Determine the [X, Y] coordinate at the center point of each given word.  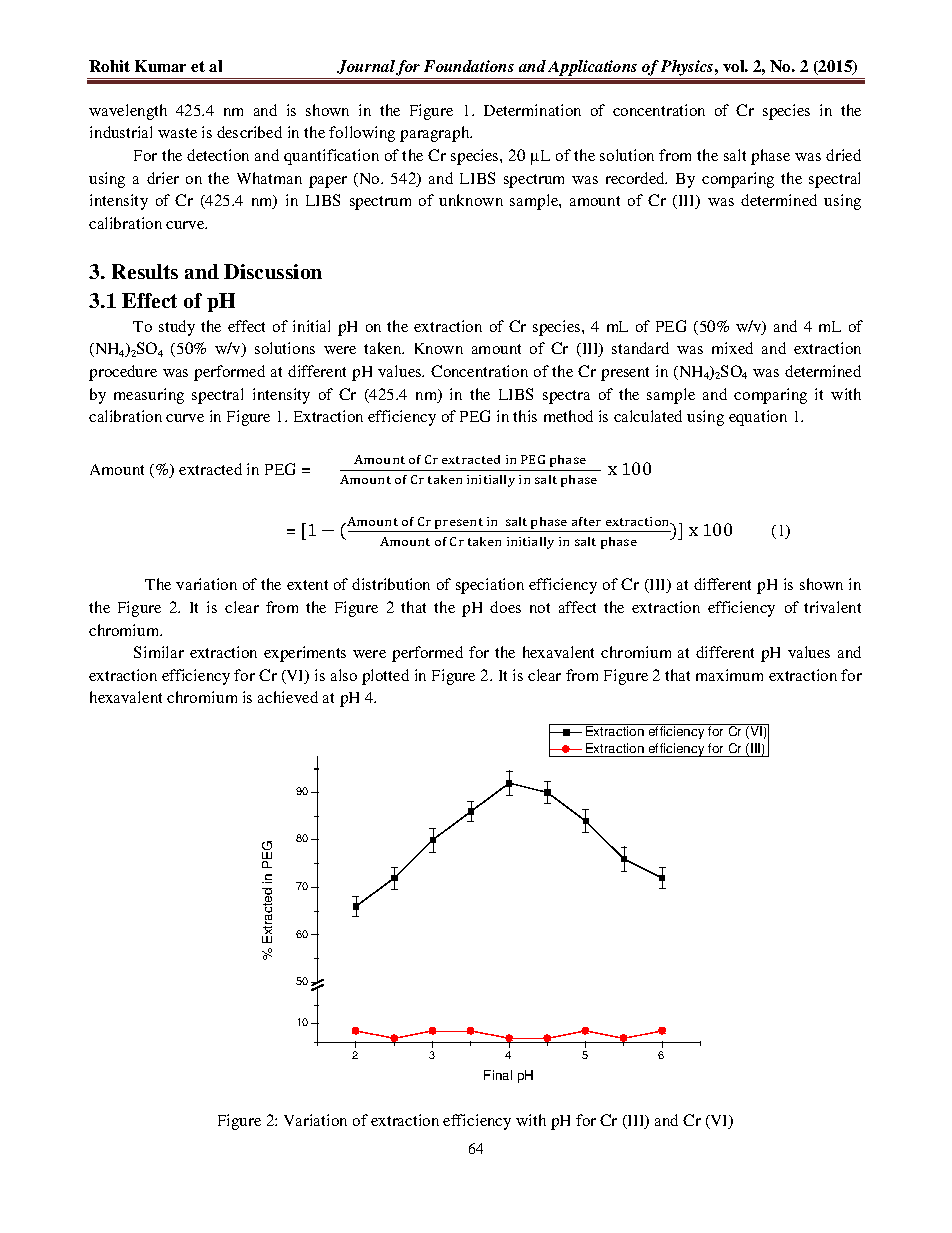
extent [307, 585]
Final [498, 1075]
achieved [288, 697]
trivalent [832, 607]
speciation [490, 586]
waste [177, 133]
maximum [729, 675]
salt [735, 155]
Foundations [469, 66]
